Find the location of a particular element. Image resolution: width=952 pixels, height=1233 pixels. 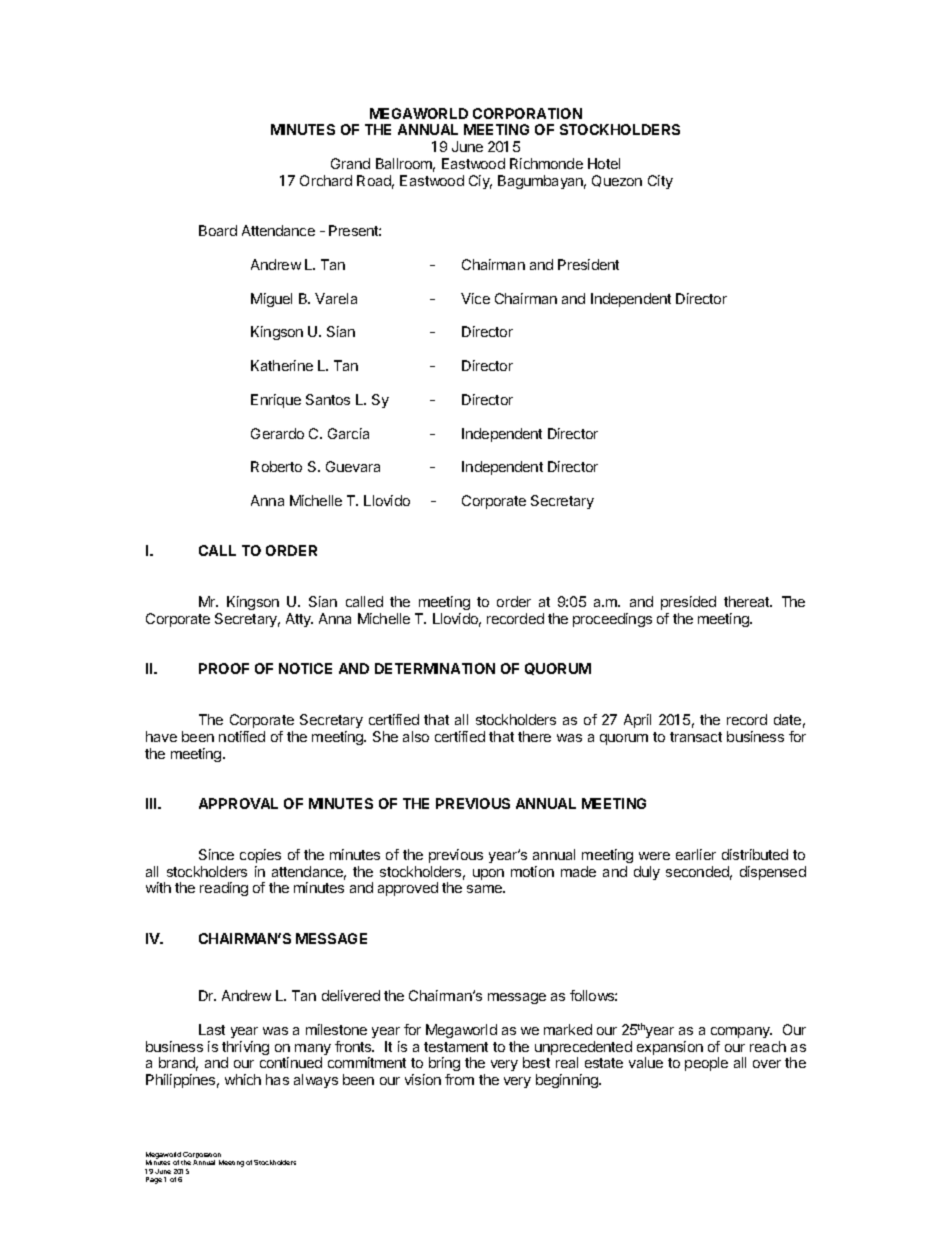

City is located at coordinates (660, 182).
